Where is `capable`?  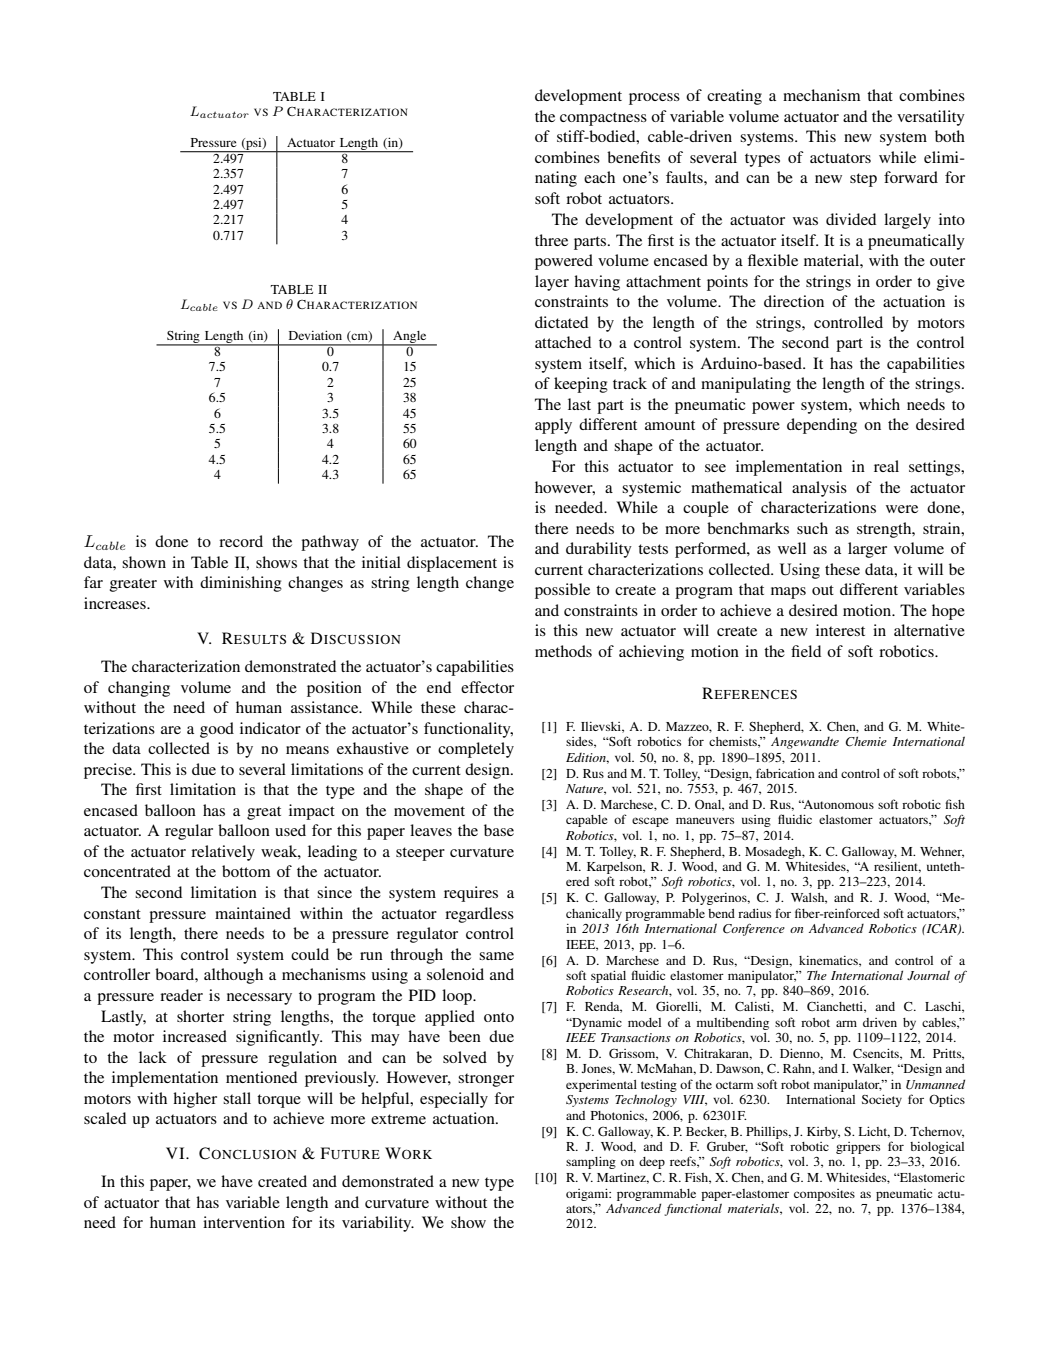
capable is located at coordinates (587, 821).
